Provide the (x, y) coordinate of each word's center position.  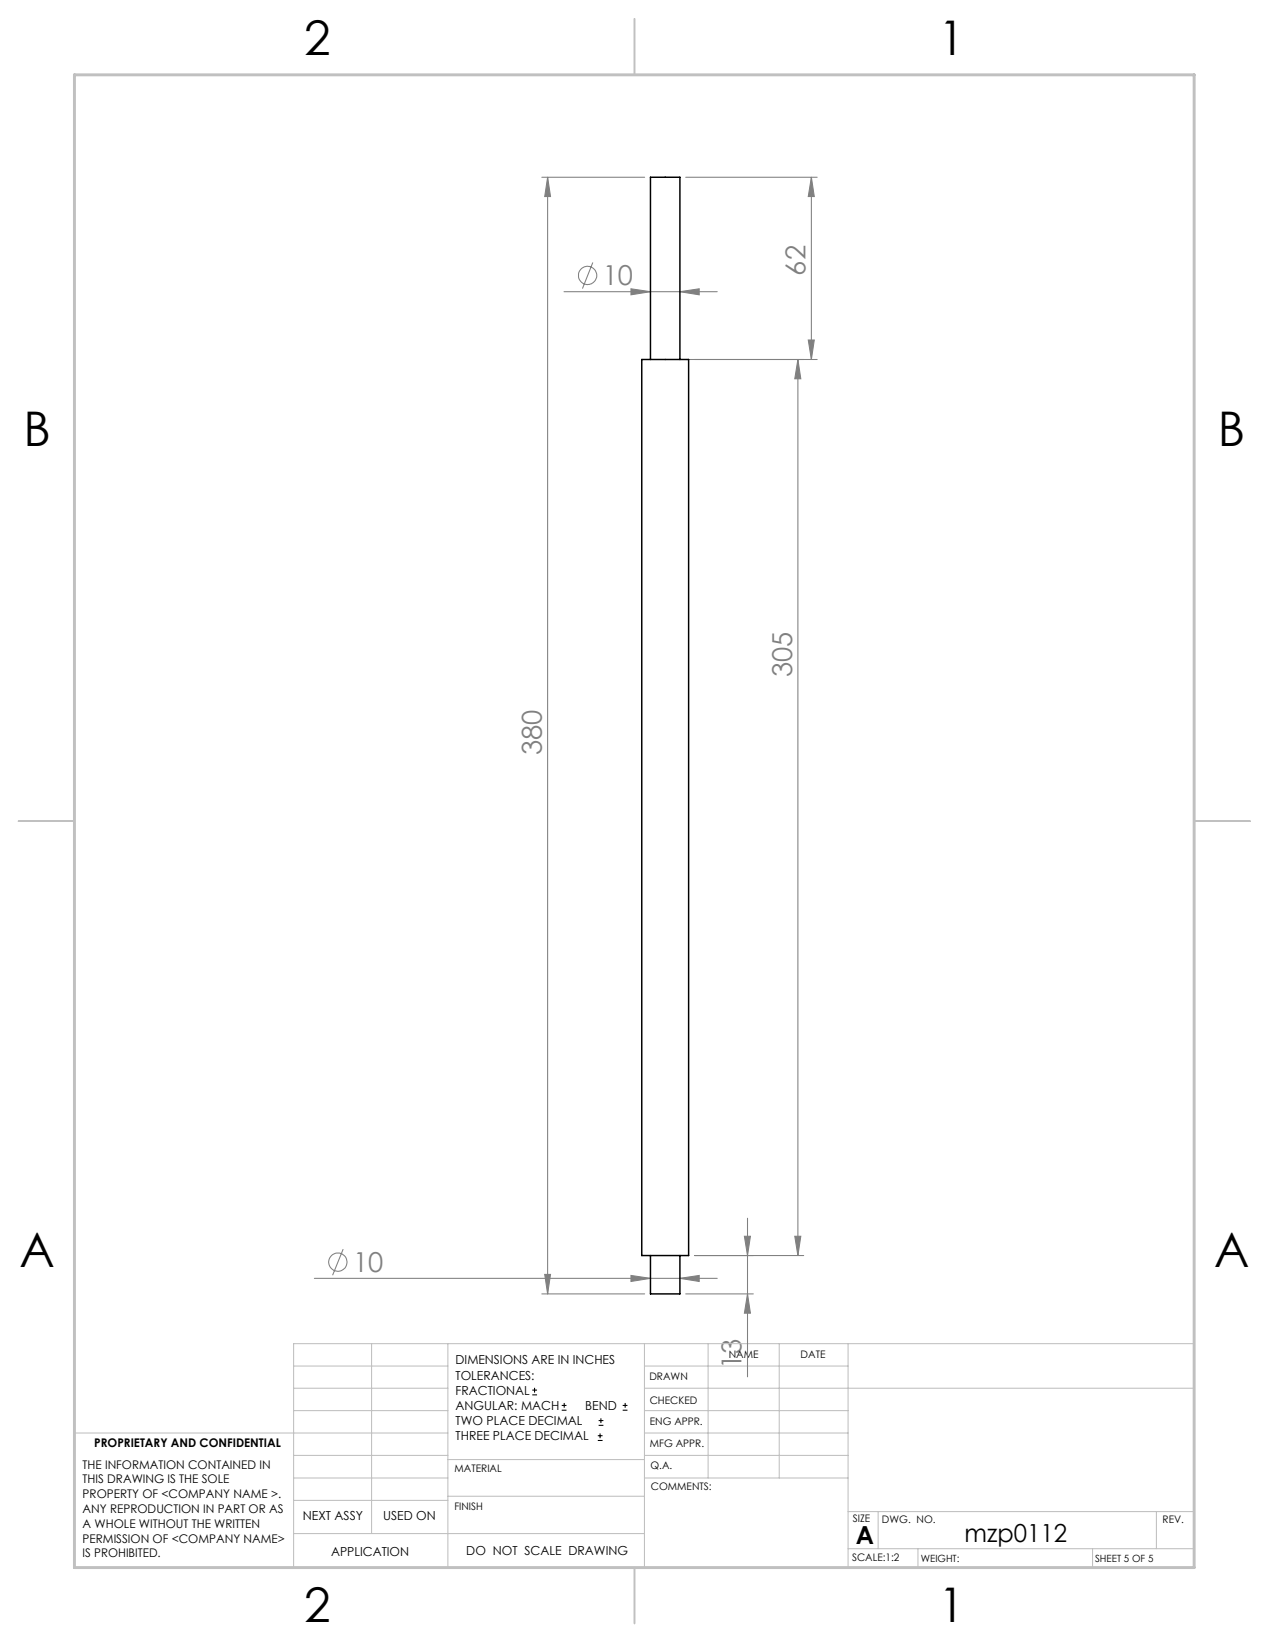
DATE (813, 1354)
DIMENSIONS (492, 1359)
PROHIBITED (127, 1552)
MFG (661, 1443)
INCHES (594, 1359)
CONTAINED (222, 1464)
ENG (660, 1421)
